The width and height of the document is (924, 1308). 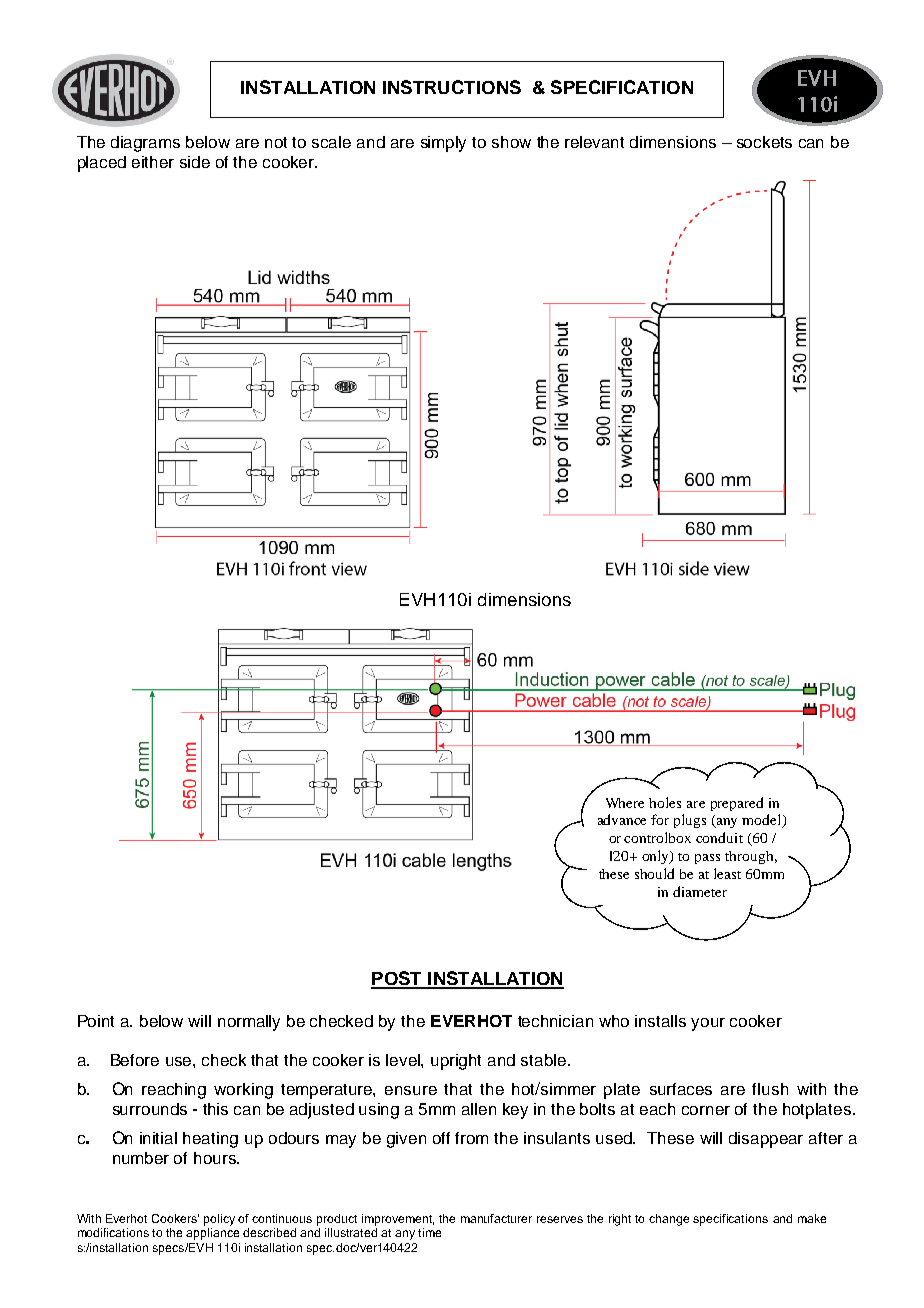 What do you see at coordinates (511, 142) in the document?
I see `show` at bounding box center [511, 142].
